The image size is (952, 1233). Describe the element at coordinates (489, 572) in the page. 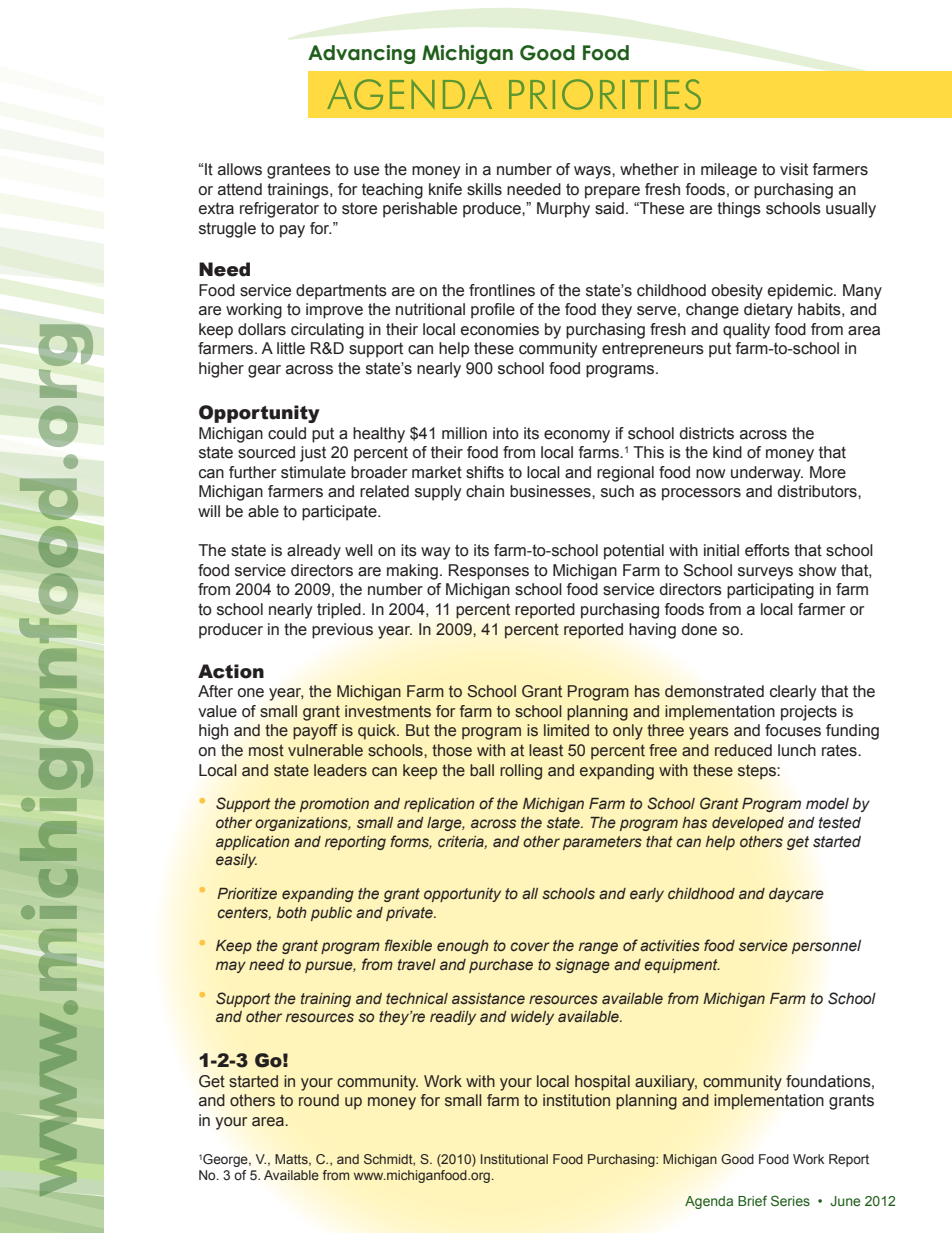

I see `Responses` at that location.
